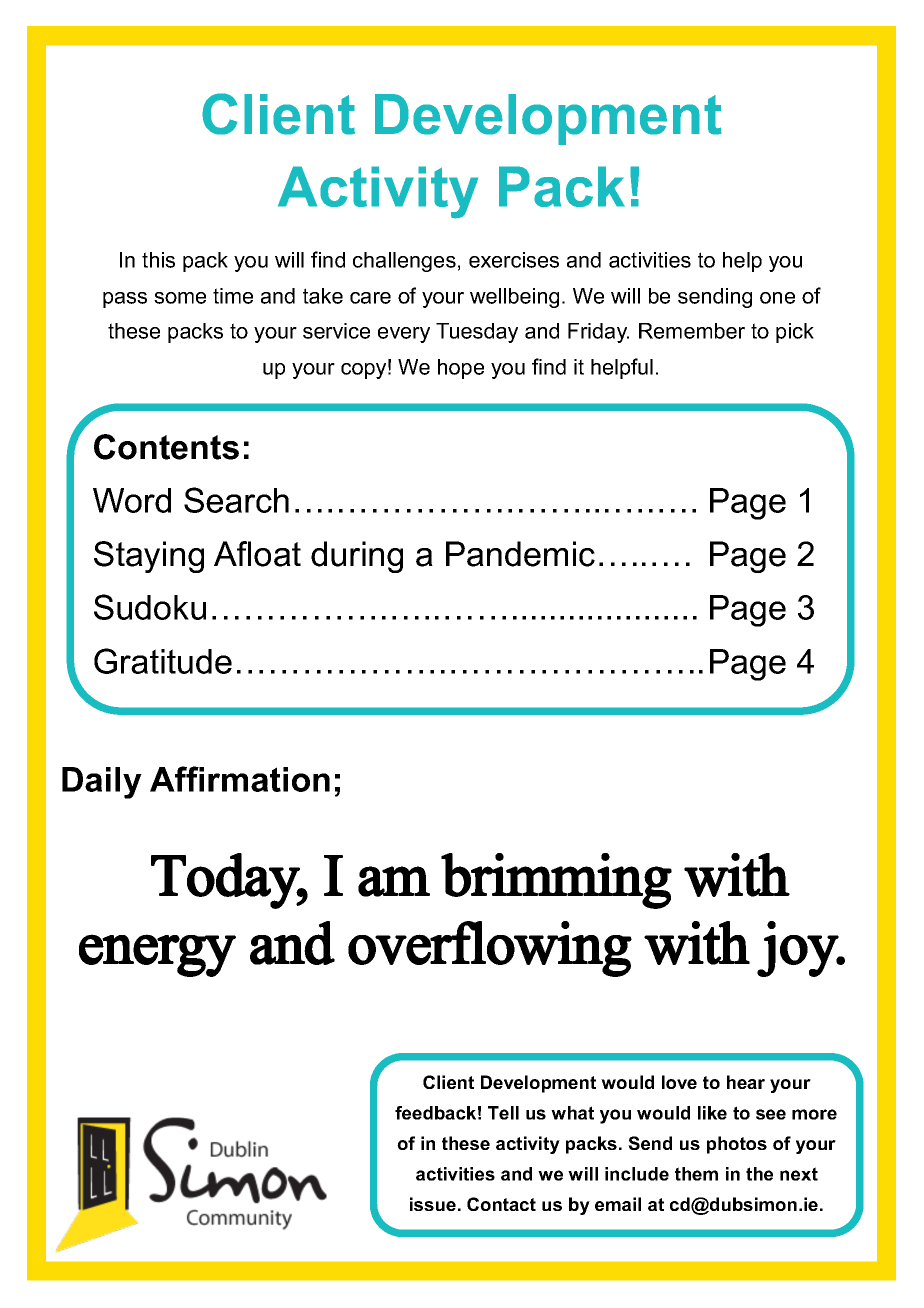 This screenshot has height=1308, width=924. Describe the element at coordinates (490, 949) in the screenshot. I see `overflowing` at that location.
